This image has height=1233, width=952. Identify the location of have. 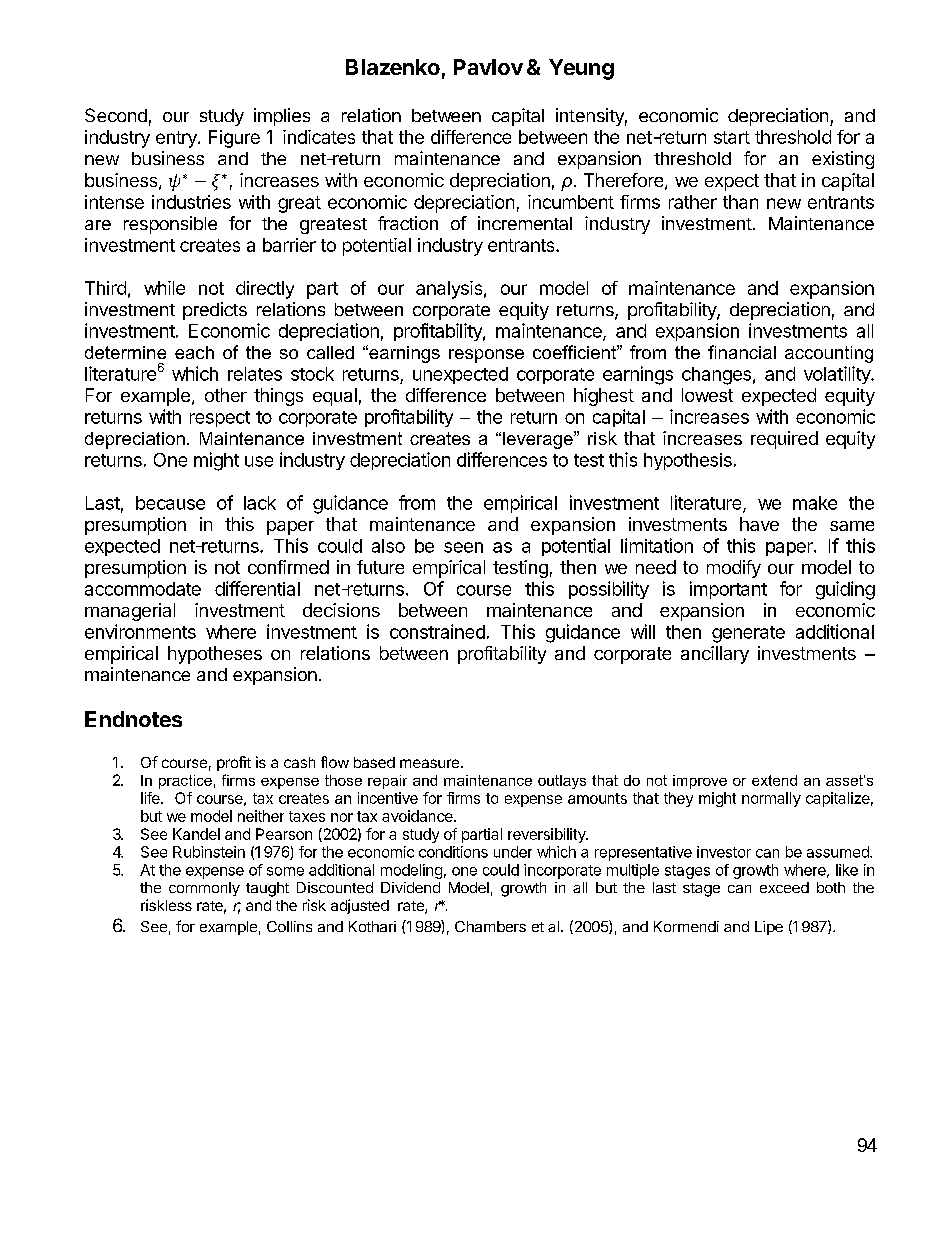
(759, 524).
